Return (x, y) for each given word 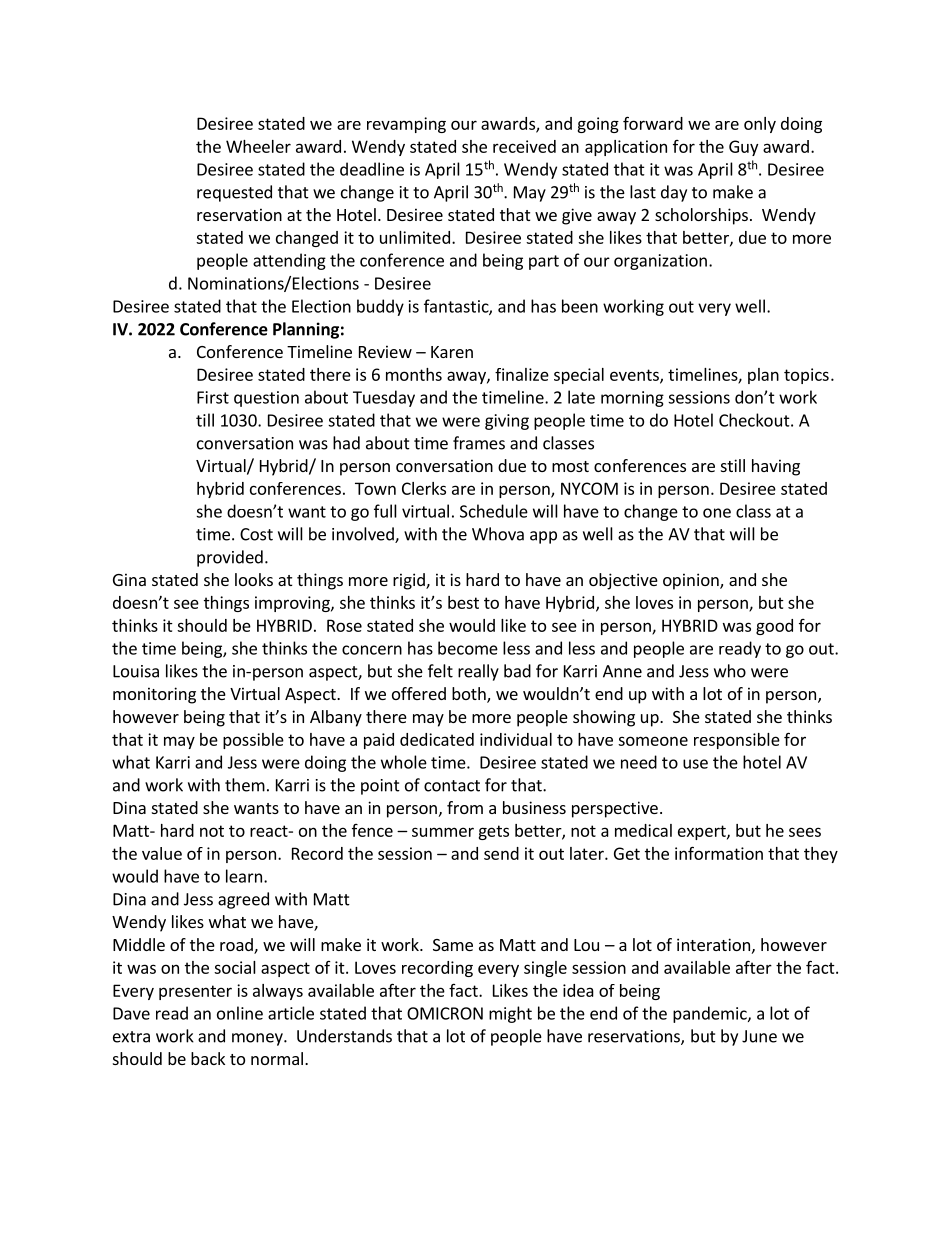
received (524, 146)
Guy (743, 148)
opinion (692, 581)
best (463, 602)
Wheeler (258, 146)
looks (254, 579)
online (240, 1013)
